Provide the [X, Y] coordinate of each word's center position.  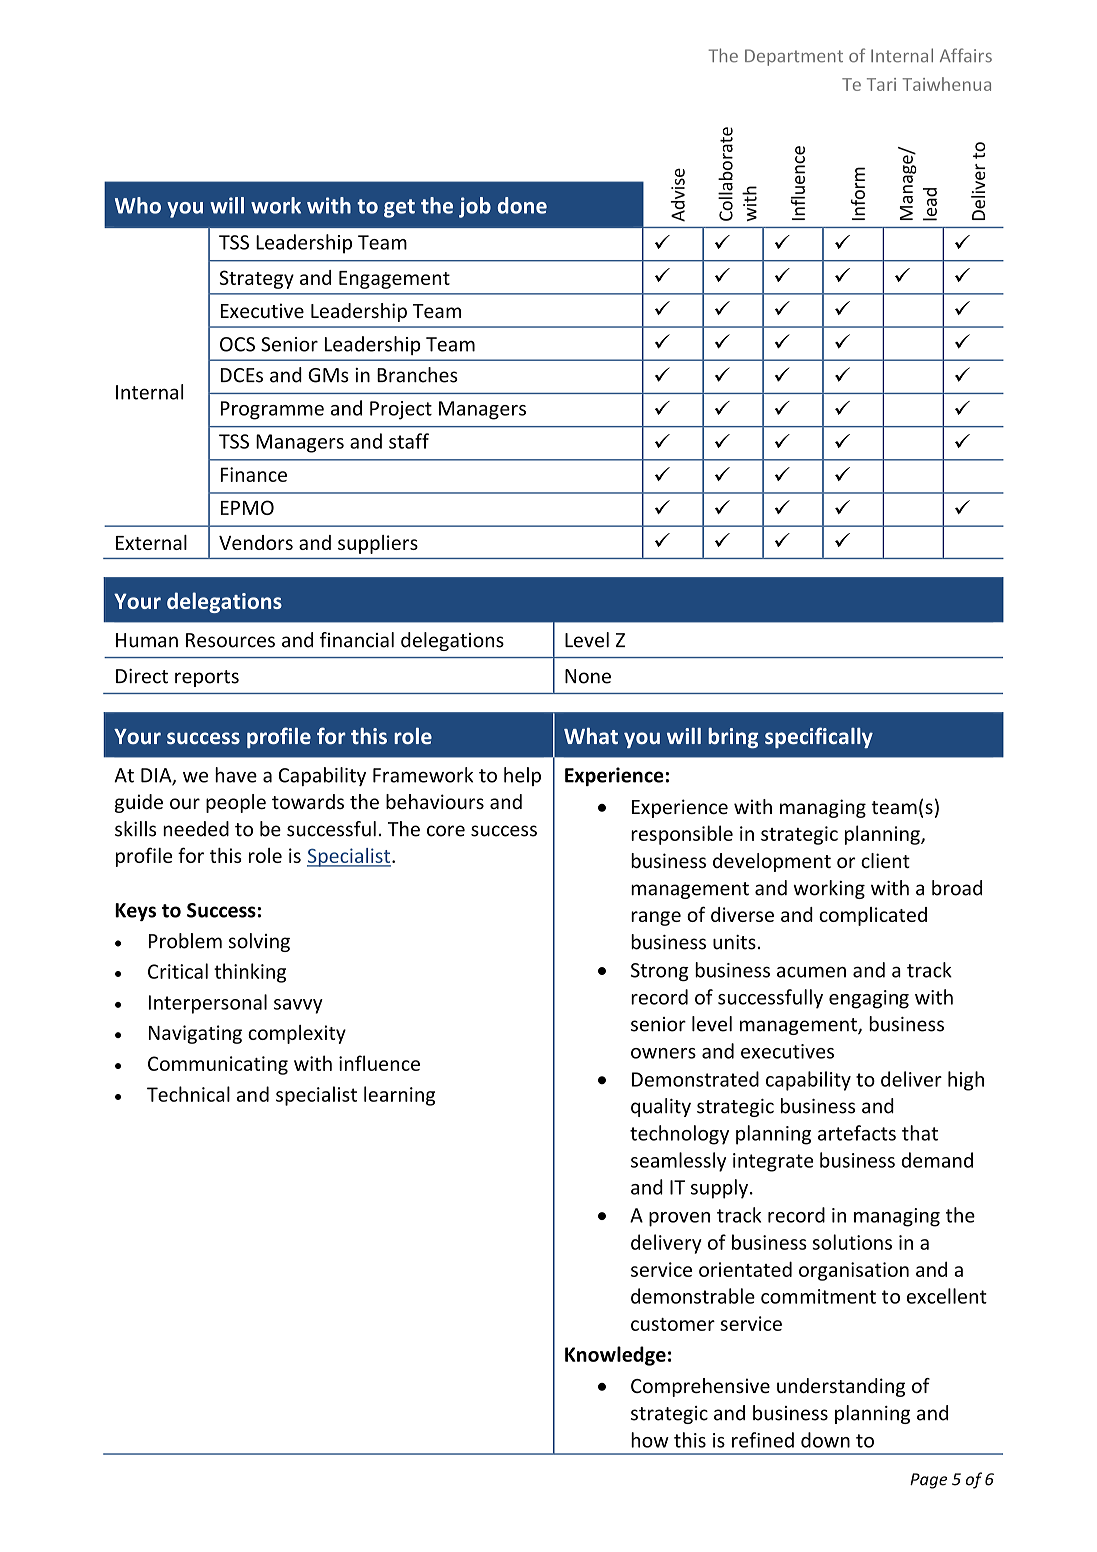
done [522, 205]
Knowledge [615, 1356]
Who [138, 205]
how [650, 1440]
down [825, 1440]
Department [794, 57]
